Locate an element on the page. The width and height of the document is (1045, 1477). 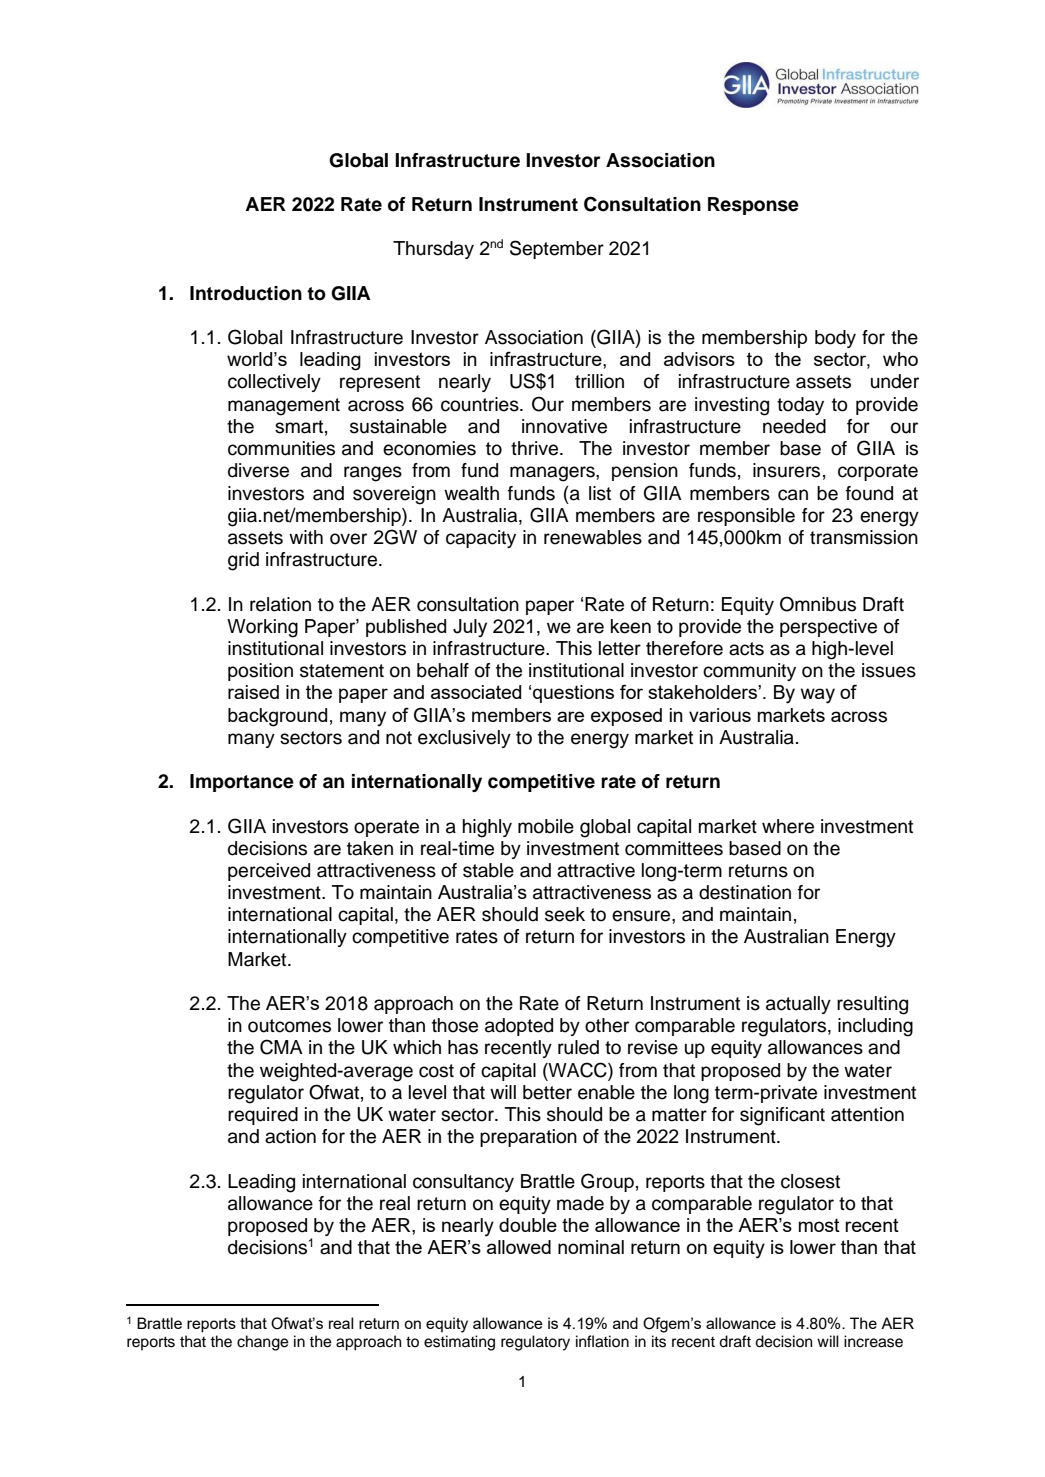
September is located at coordinates (557, 249).
